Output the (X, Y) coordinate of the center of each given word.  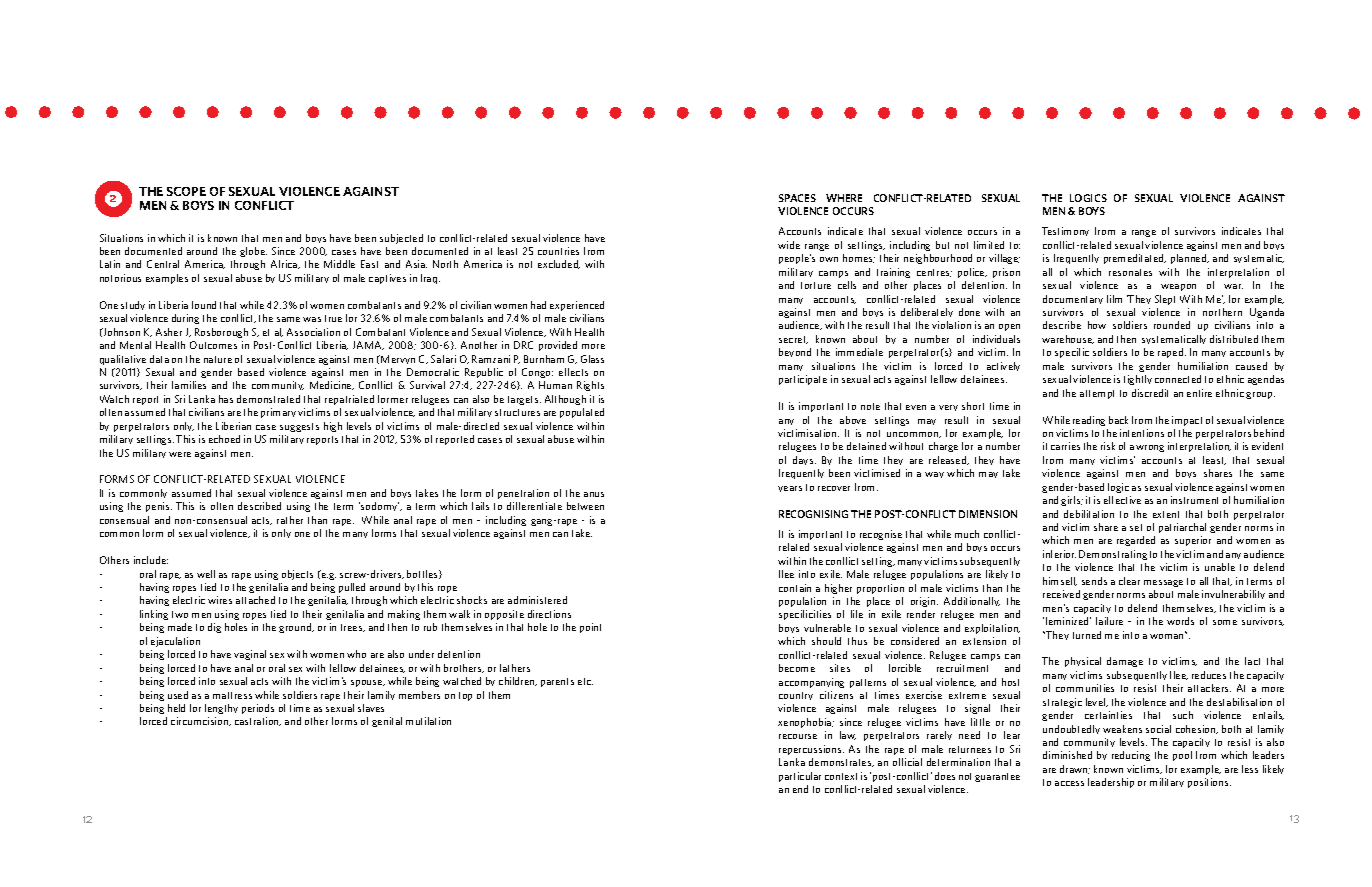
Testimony (1065, 231)
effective (1122, 500)
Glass (592, 359)
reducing (1131, 756)
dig (214, 628)
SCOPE (186, 191)
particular (800, 777)
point (590, 628)
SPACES (797, 198)
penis (159, 507)
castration (258, 721)
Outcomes (213, 345)
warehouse (1068, 339)
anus (594, 494)
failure (1109, 621)
